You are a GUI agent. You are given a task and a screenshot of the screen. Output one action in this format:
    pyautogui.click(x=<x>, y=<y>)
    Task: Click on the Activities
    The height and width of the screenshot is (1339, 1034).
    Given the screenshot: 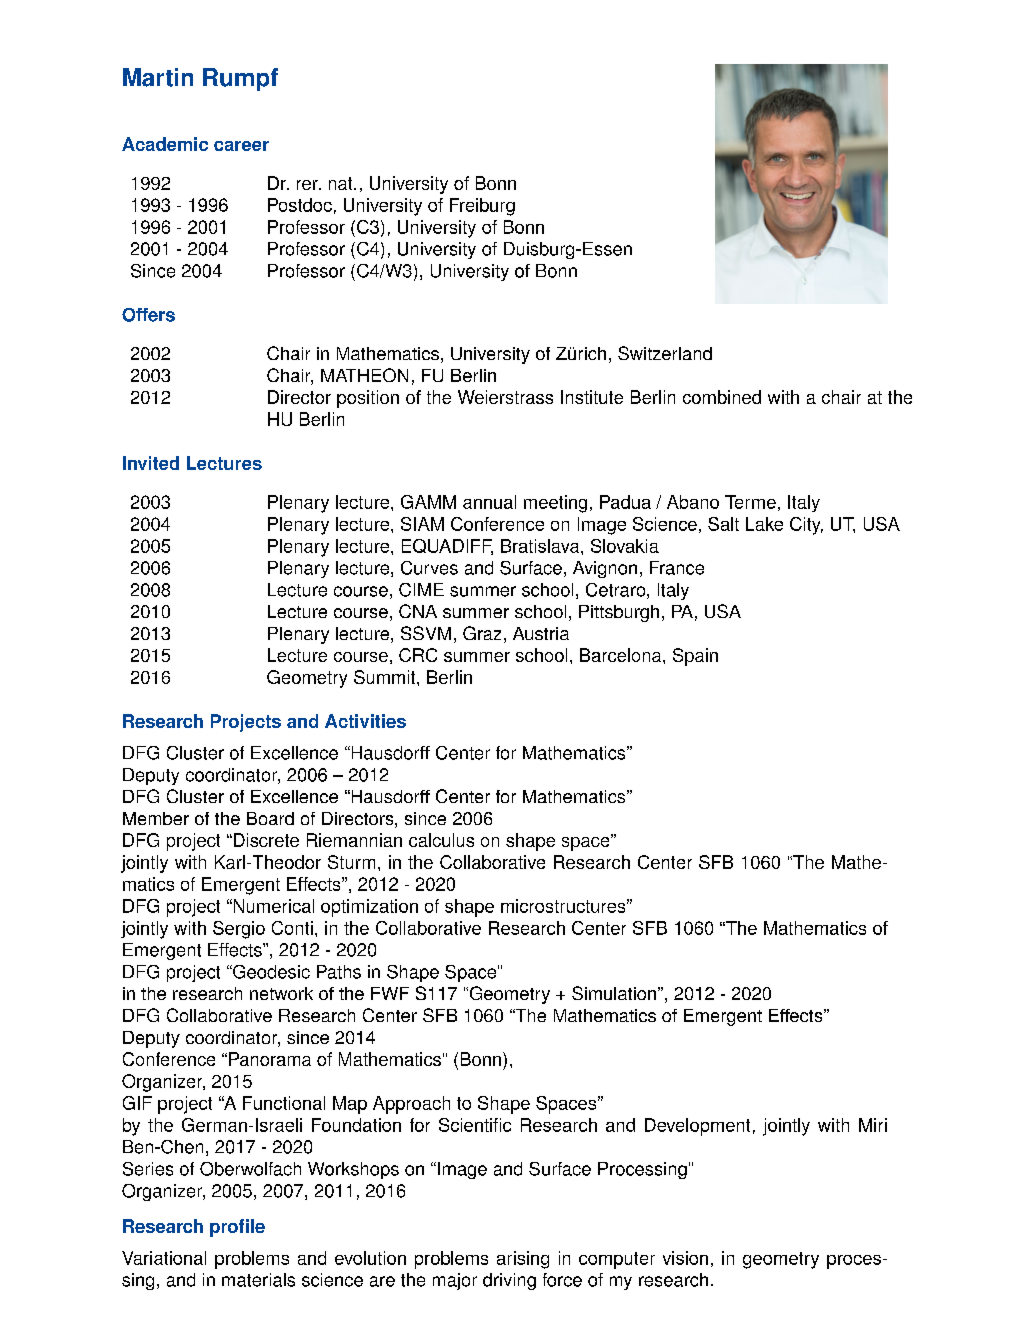 What is the action you would take?
    pyautogui.click(x=365, y=721)
